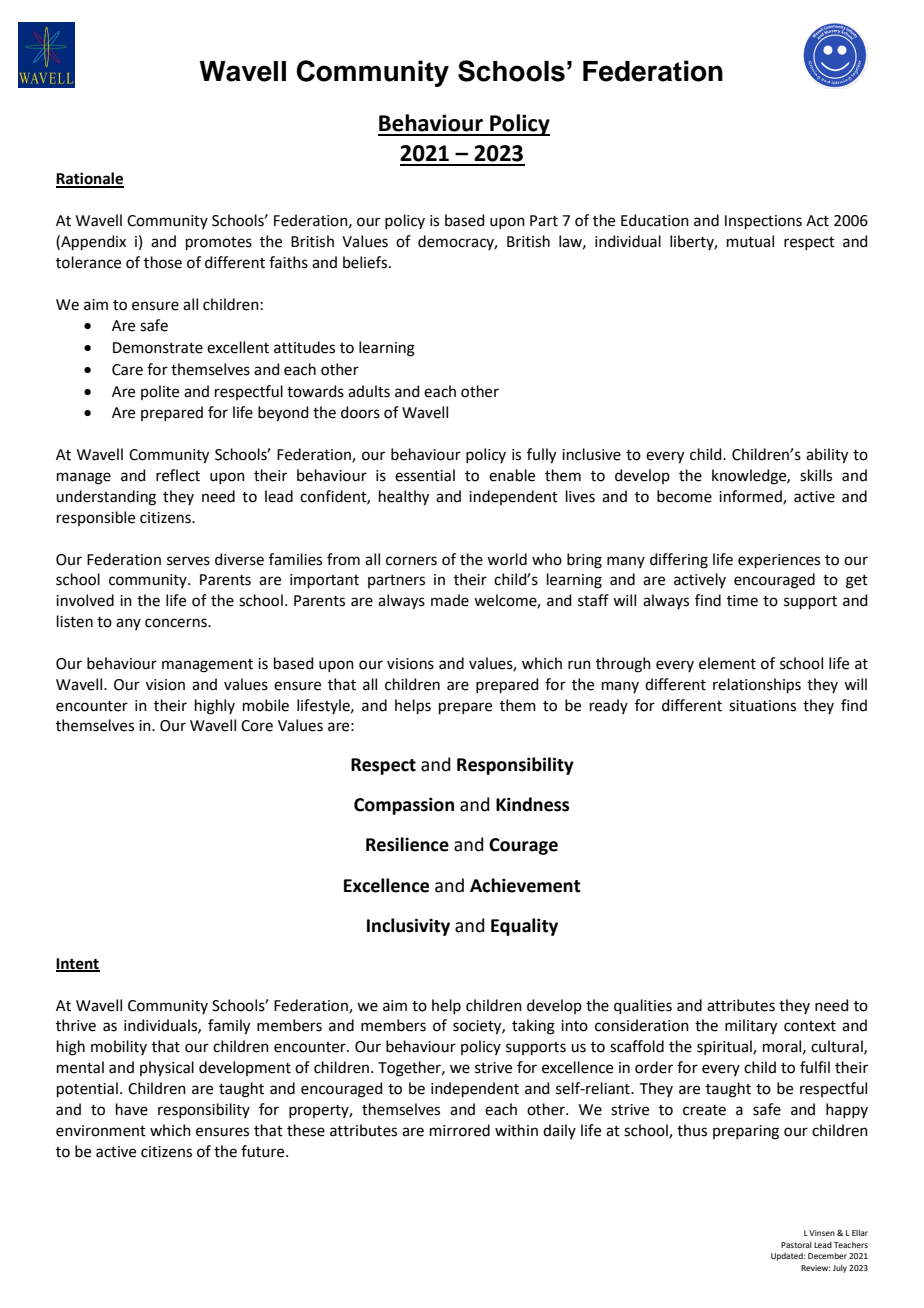 This screenshot has height=1308, width=924. Describe the element at coordinates (762, 706) in the screenshot. I see `situations` at that location.
